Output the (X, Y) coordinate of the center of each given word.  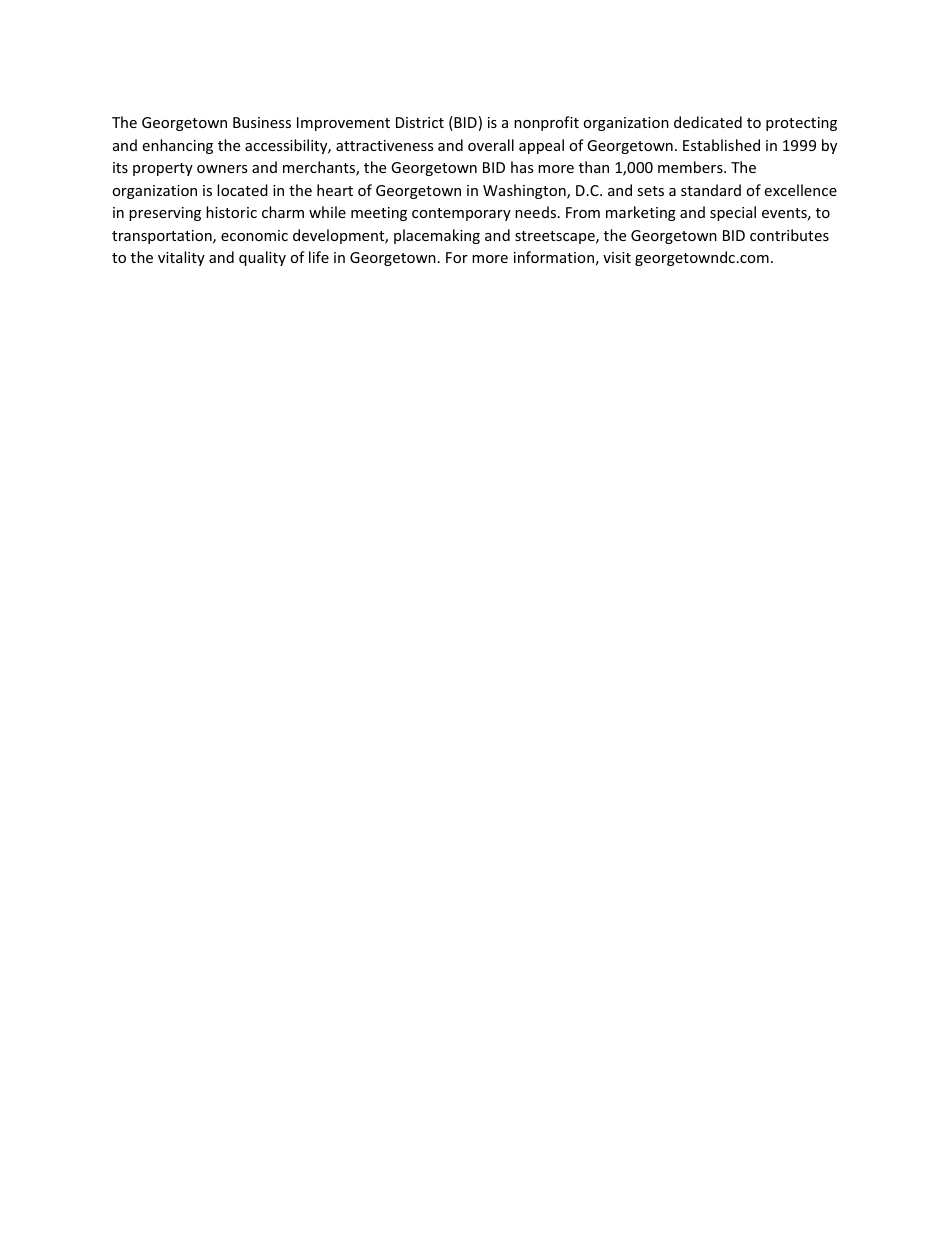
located (242, 190)
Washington (525, 191)
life (319, 257)
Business (262, 122)
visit (617, 257)
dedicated (708, 122)
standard (711, 190)
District (420, 122)
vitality (181, 258)
